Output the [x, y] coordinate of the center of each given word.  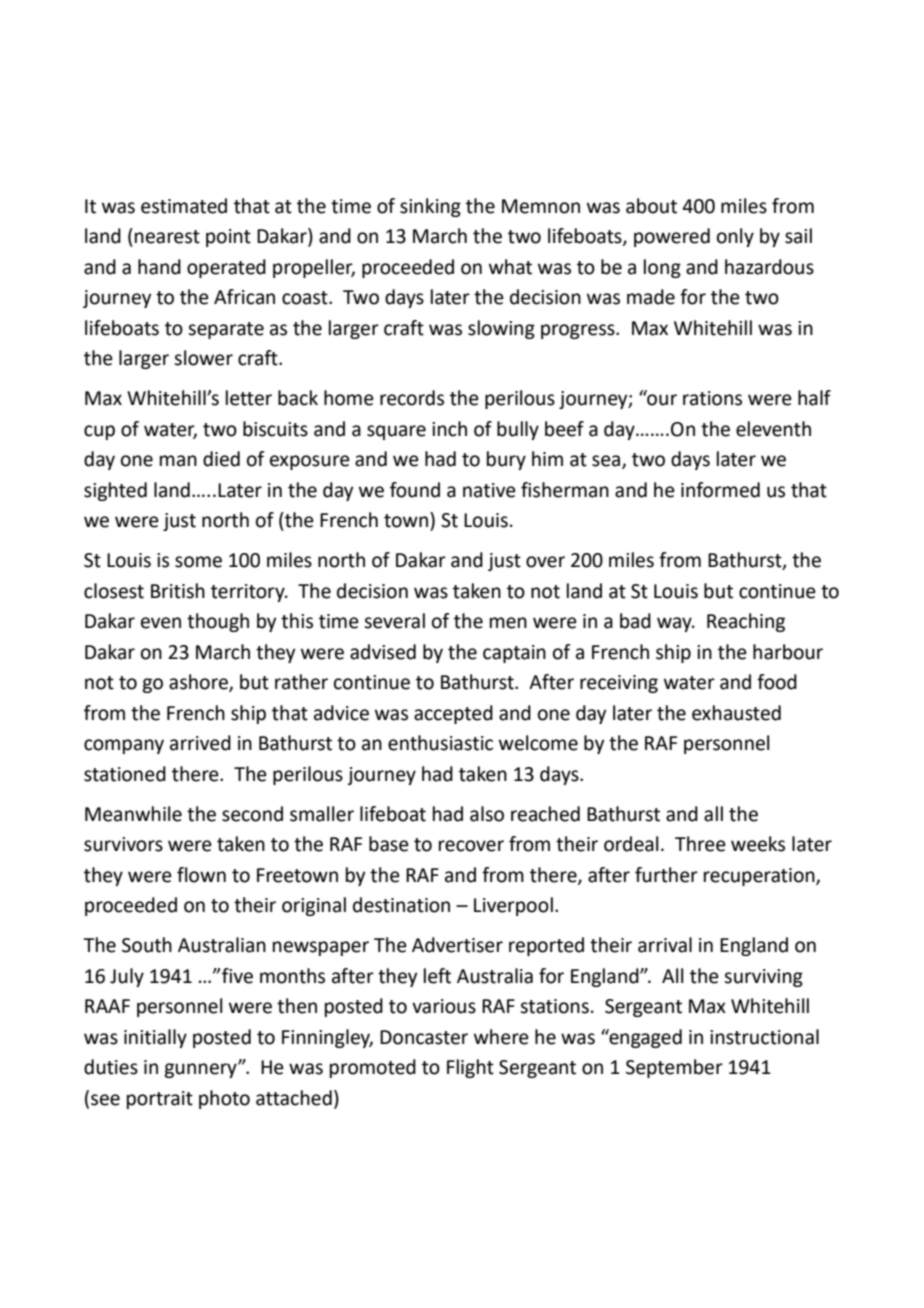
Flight [470, 1068]
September [674, 1068]
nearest [167, 237]
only [735, 237]
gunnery [201, 1070]
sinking [430, 207]
